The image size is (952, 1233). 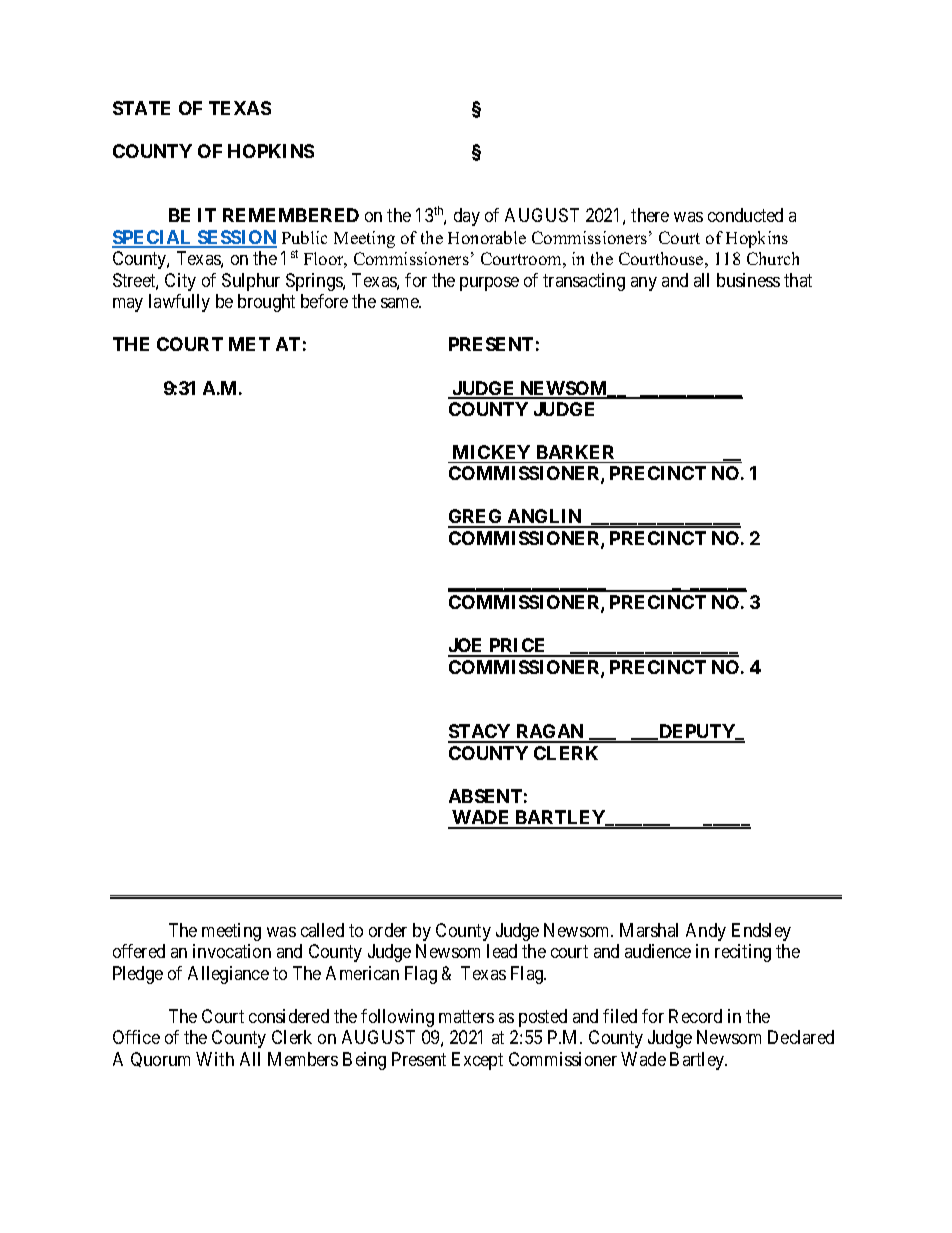 I want to click on RAGAN, so click(x=550, y=733).
